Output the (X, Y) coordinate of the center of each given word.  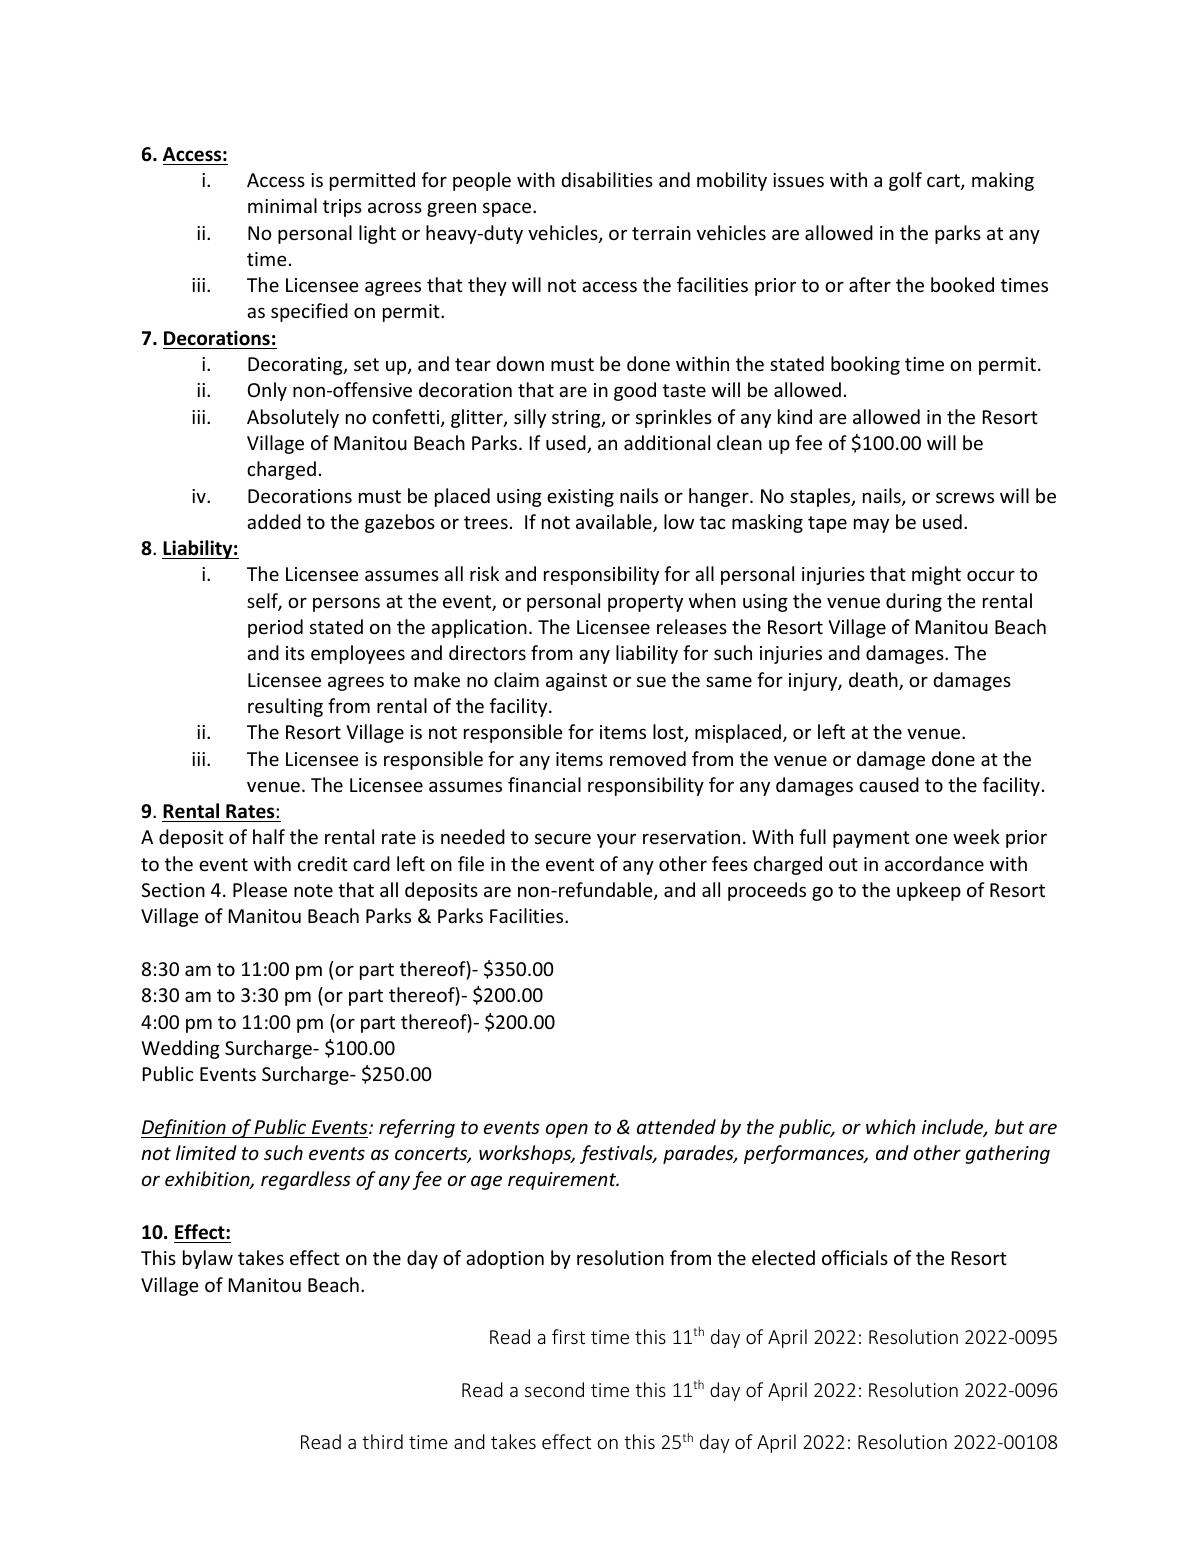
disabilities (607, 179)
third (382, 1441)
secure (563, 838)
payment (871, 839)
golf (905, 181)
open (567, 1130)
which (891, 1126)
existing (580, 498)
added (274, 521)
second (554, 1389)
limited (206, 1152)
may (871, 525)
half (269, 836)
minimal (282, 205)
